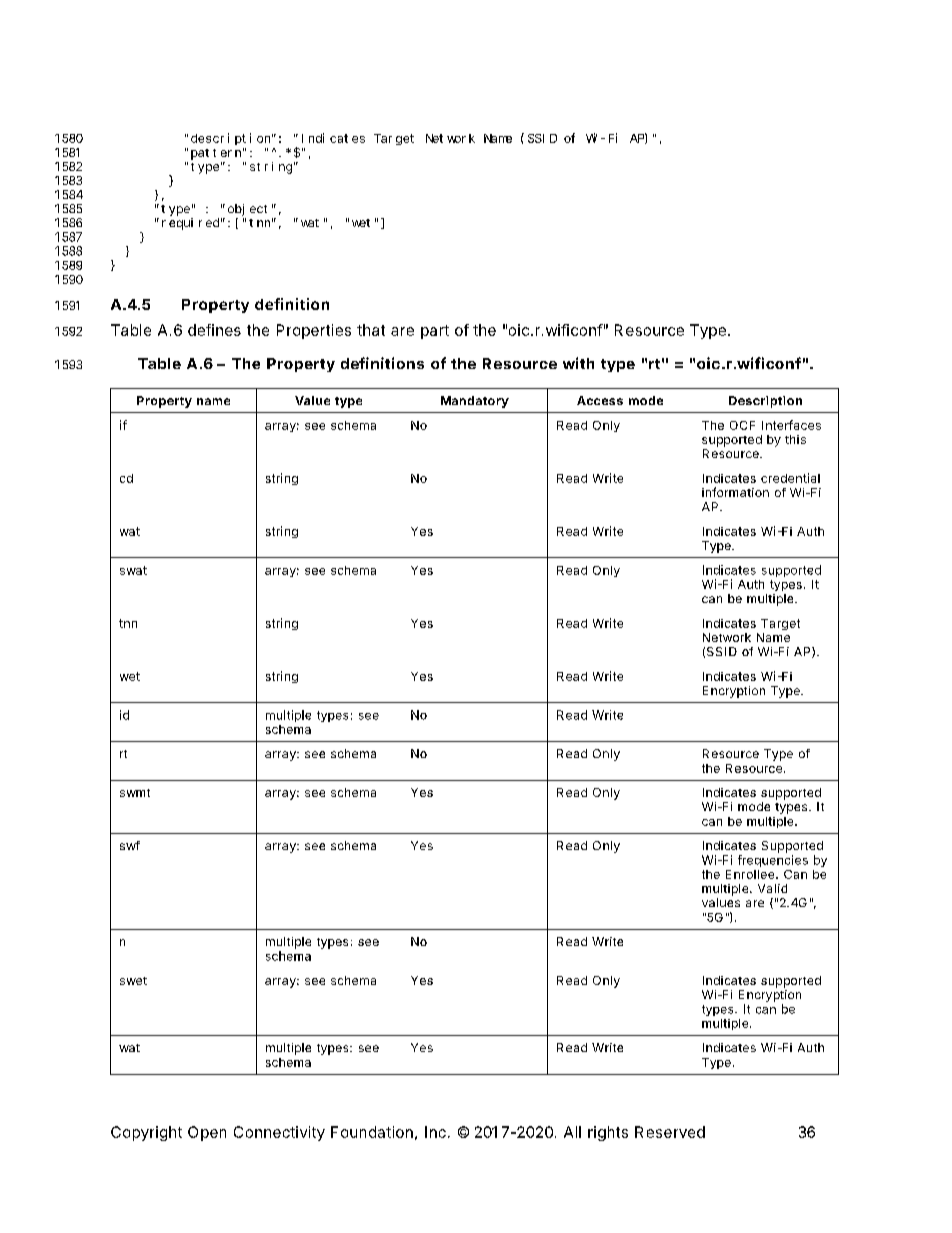 This screenshot has height=1233, width=952. What do you see at coordinates (214, 330) in the screenshot?
I see `defines` at bounding box center [214, 330].
